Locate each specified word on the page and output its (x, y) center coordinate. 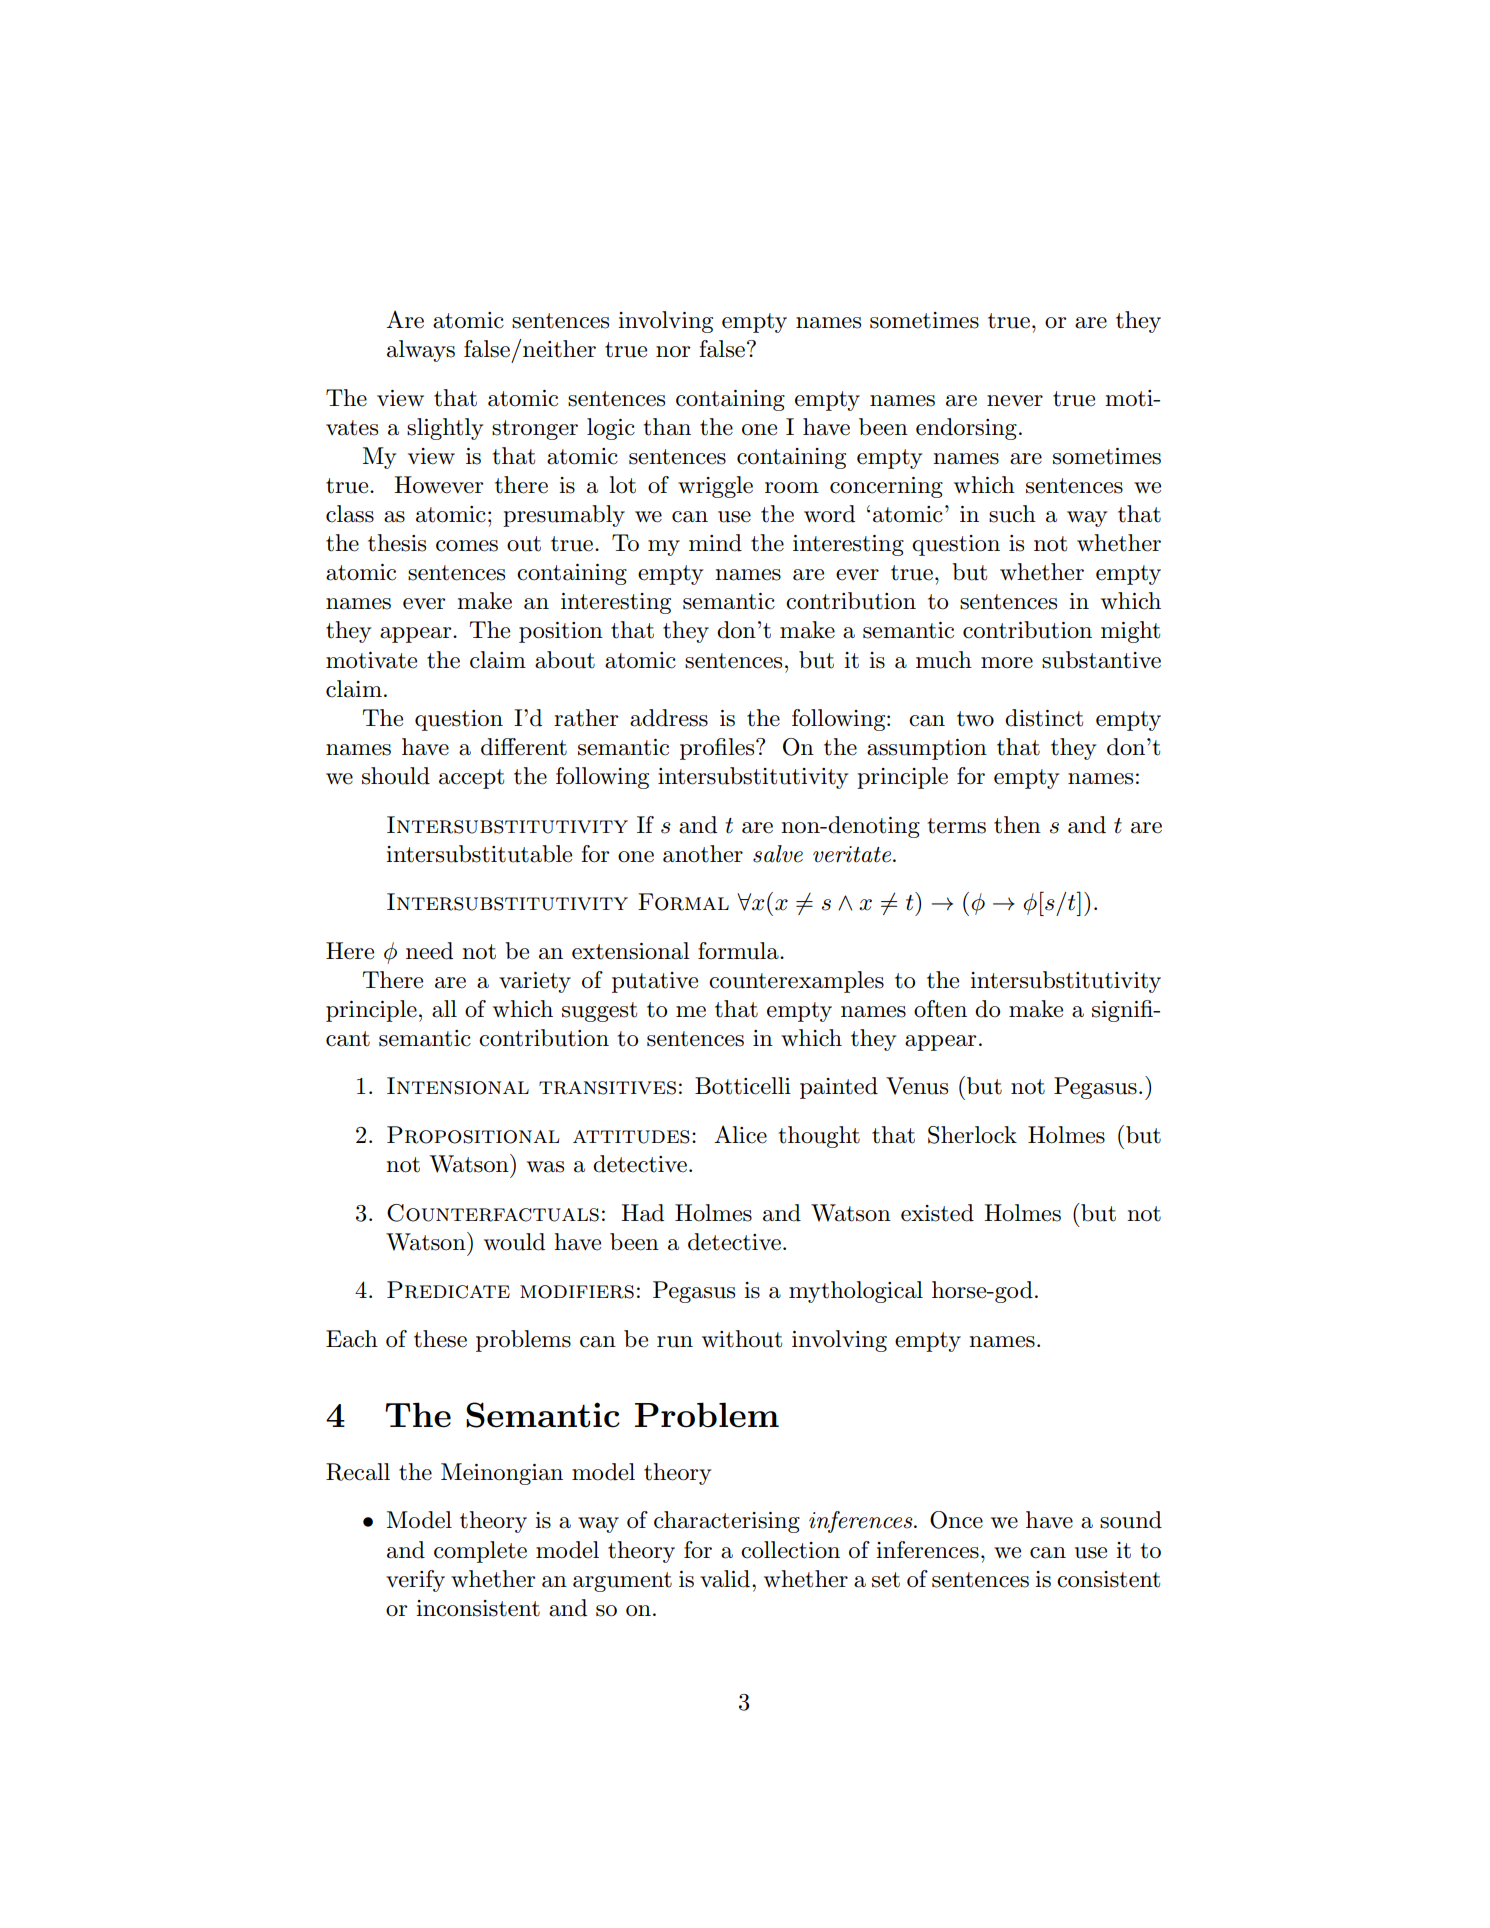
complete (480, 1552)
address (669, 718)
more (1007, 663)
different (524, 747)
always (421, 351)
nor (673, 352)
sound (1131, 1520)
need (429, 951)
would (514, 1242)
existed (937, 1213)
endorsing (966, 429)
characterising (727, 1522)
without (742, 1339)
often (940, 1009)
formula (739, 951)
